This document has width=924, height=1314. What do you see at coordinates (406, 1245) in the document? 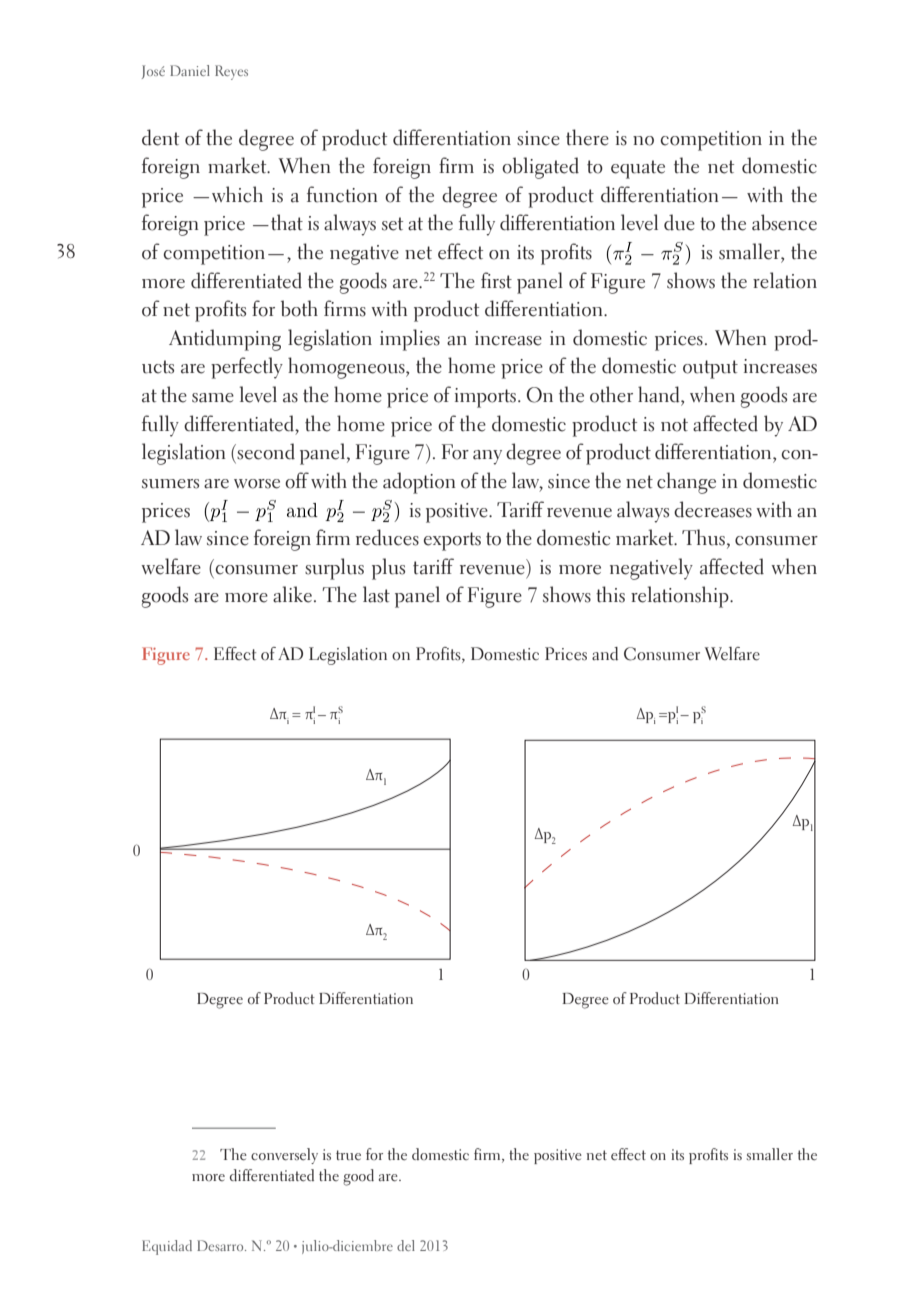
I see `del` at bounding box center [406, 1245].
